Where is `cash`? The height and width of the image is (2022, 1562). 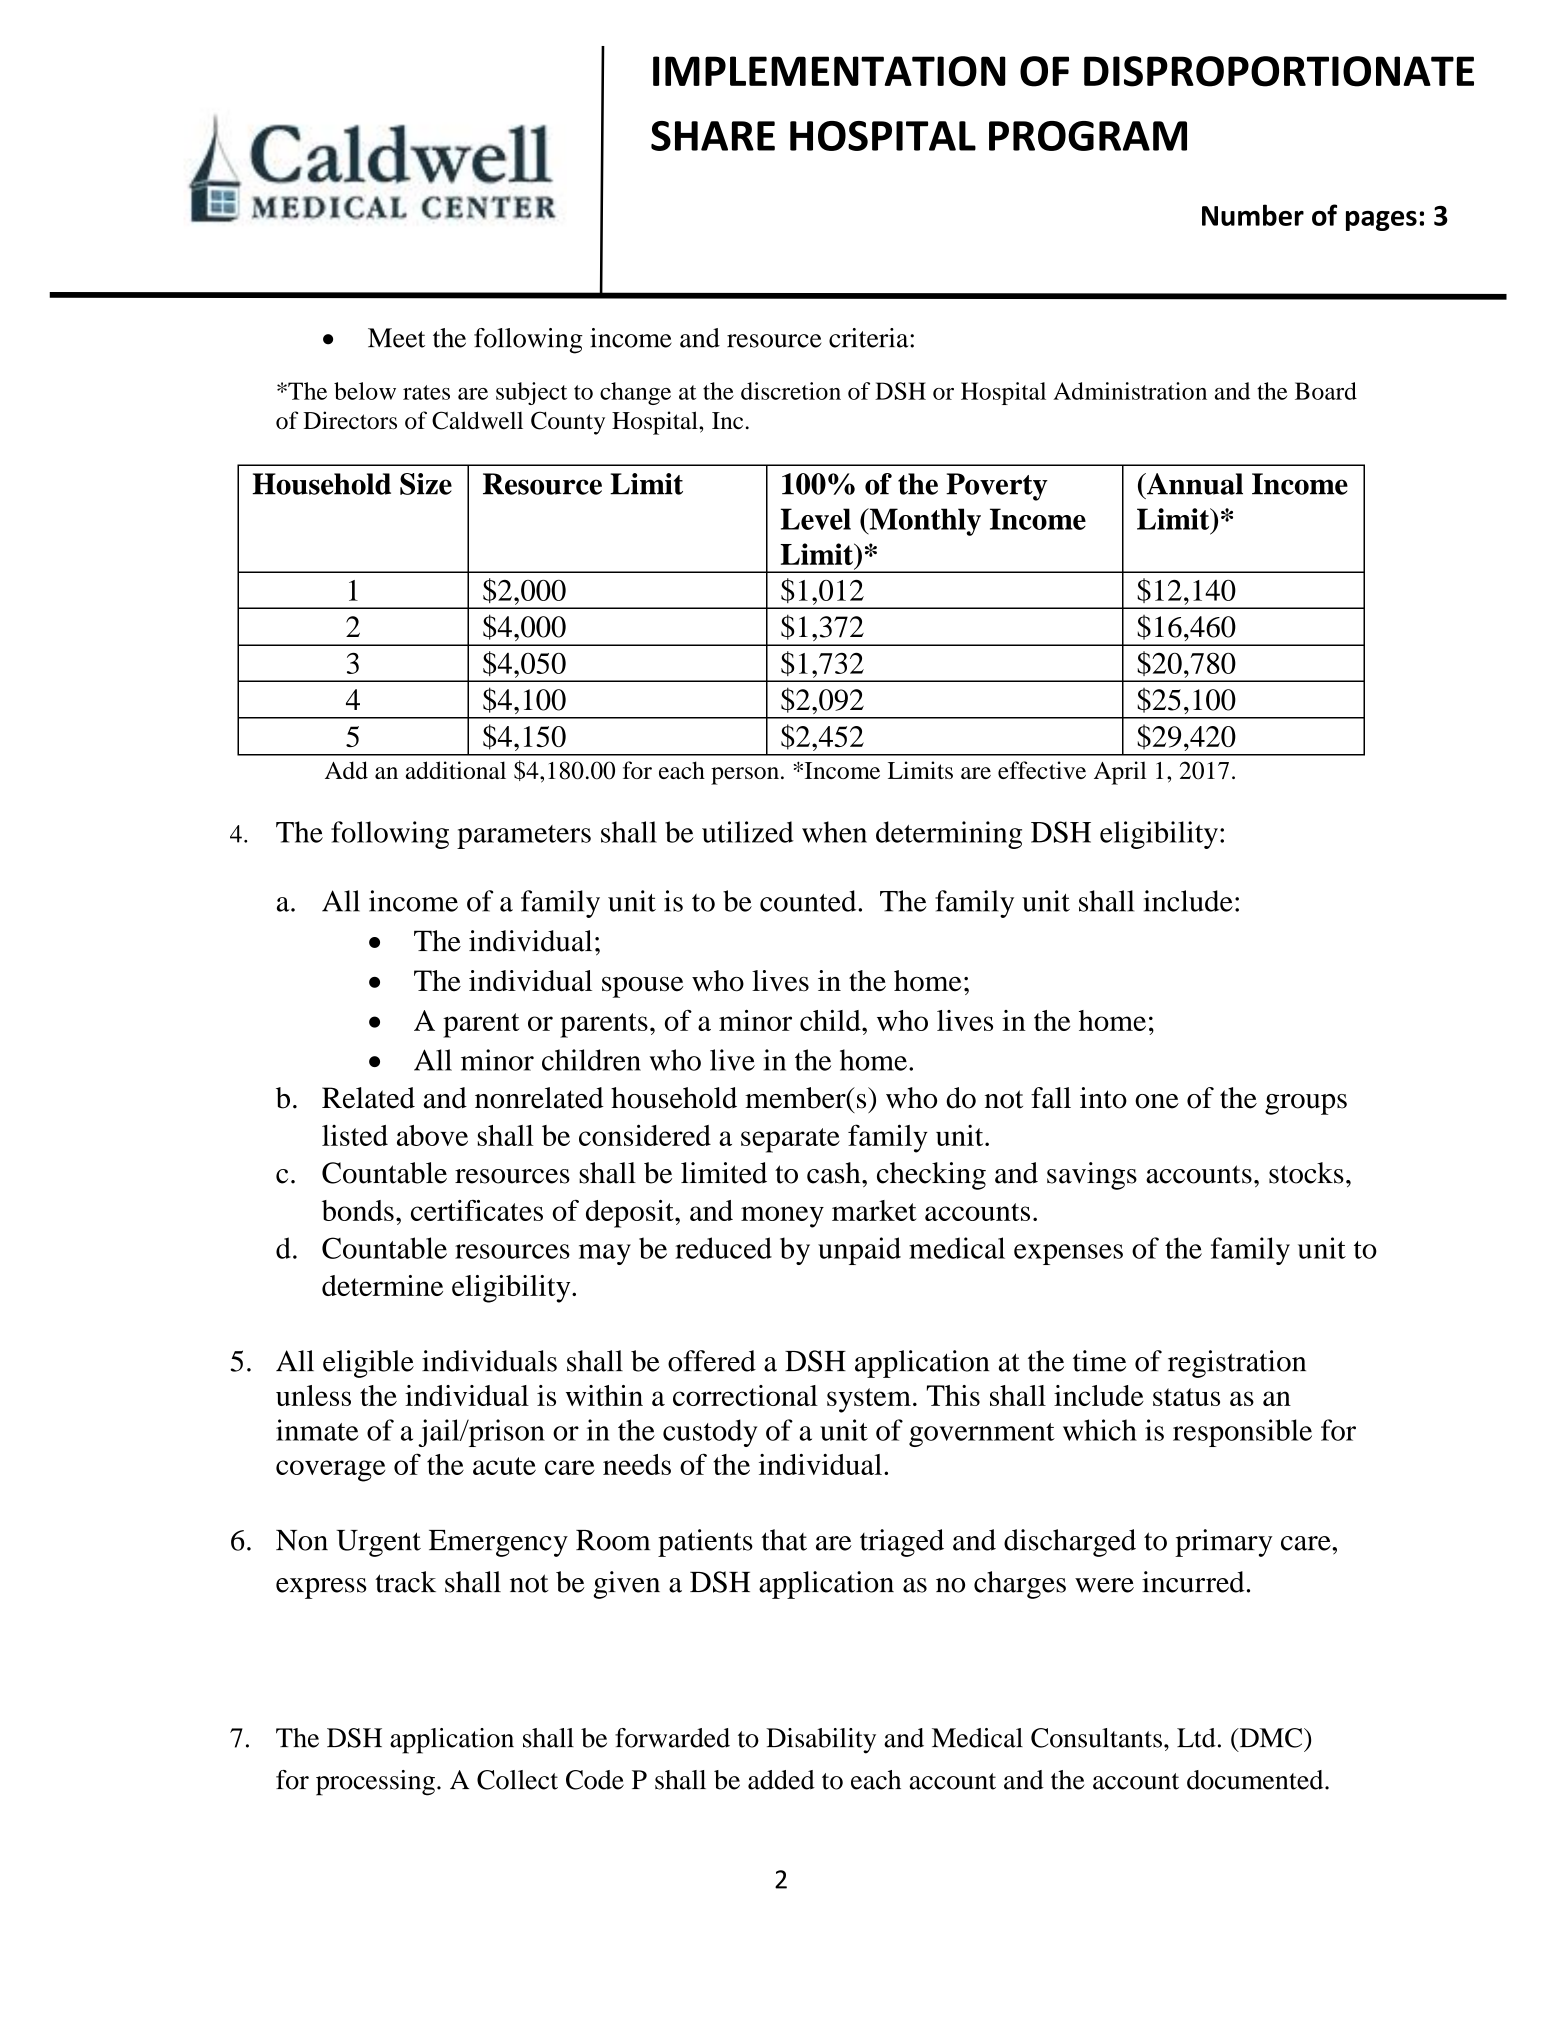 cash is located at coordinates (835, 1173).
